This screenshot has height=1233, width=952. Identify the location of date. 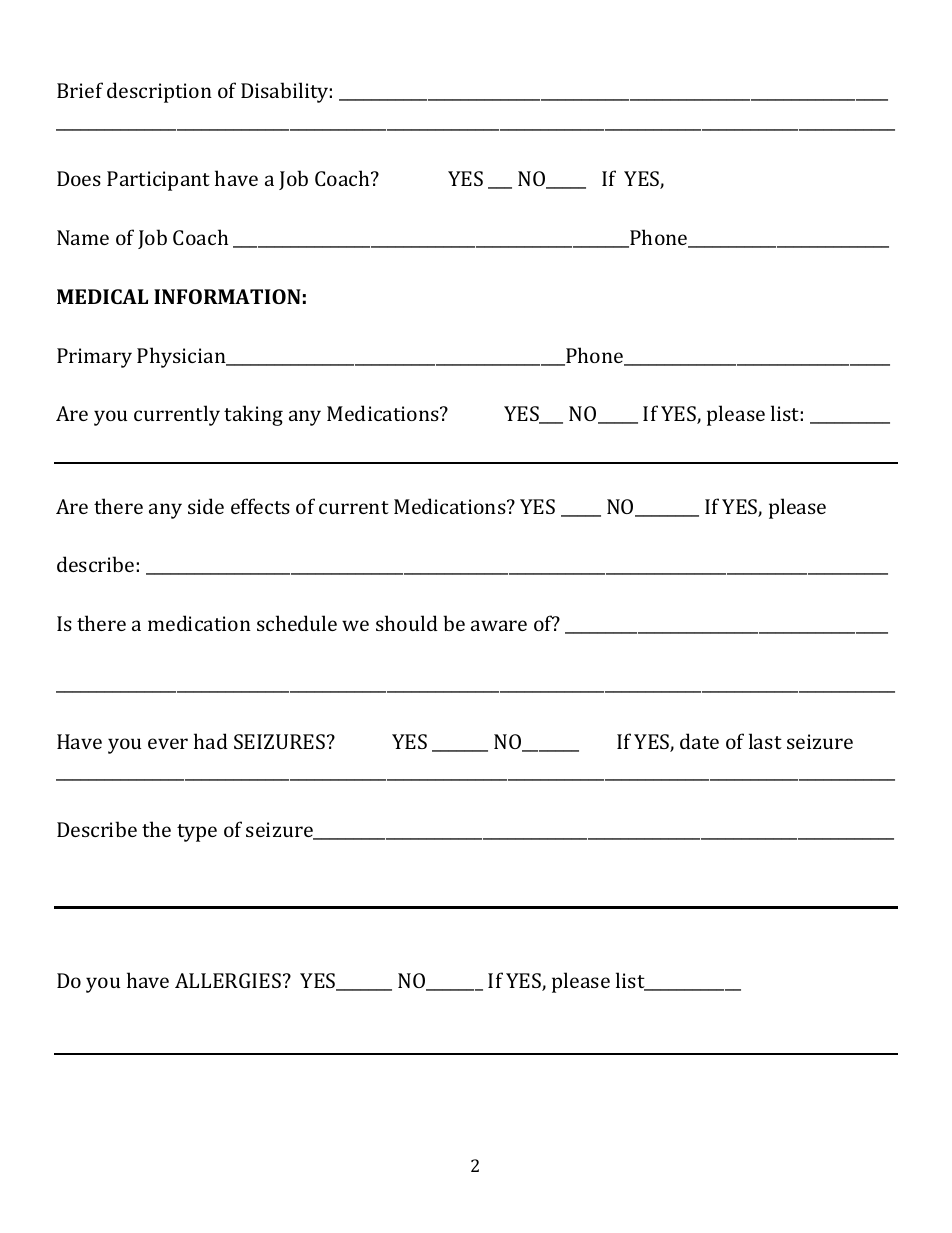
(699, 741).
